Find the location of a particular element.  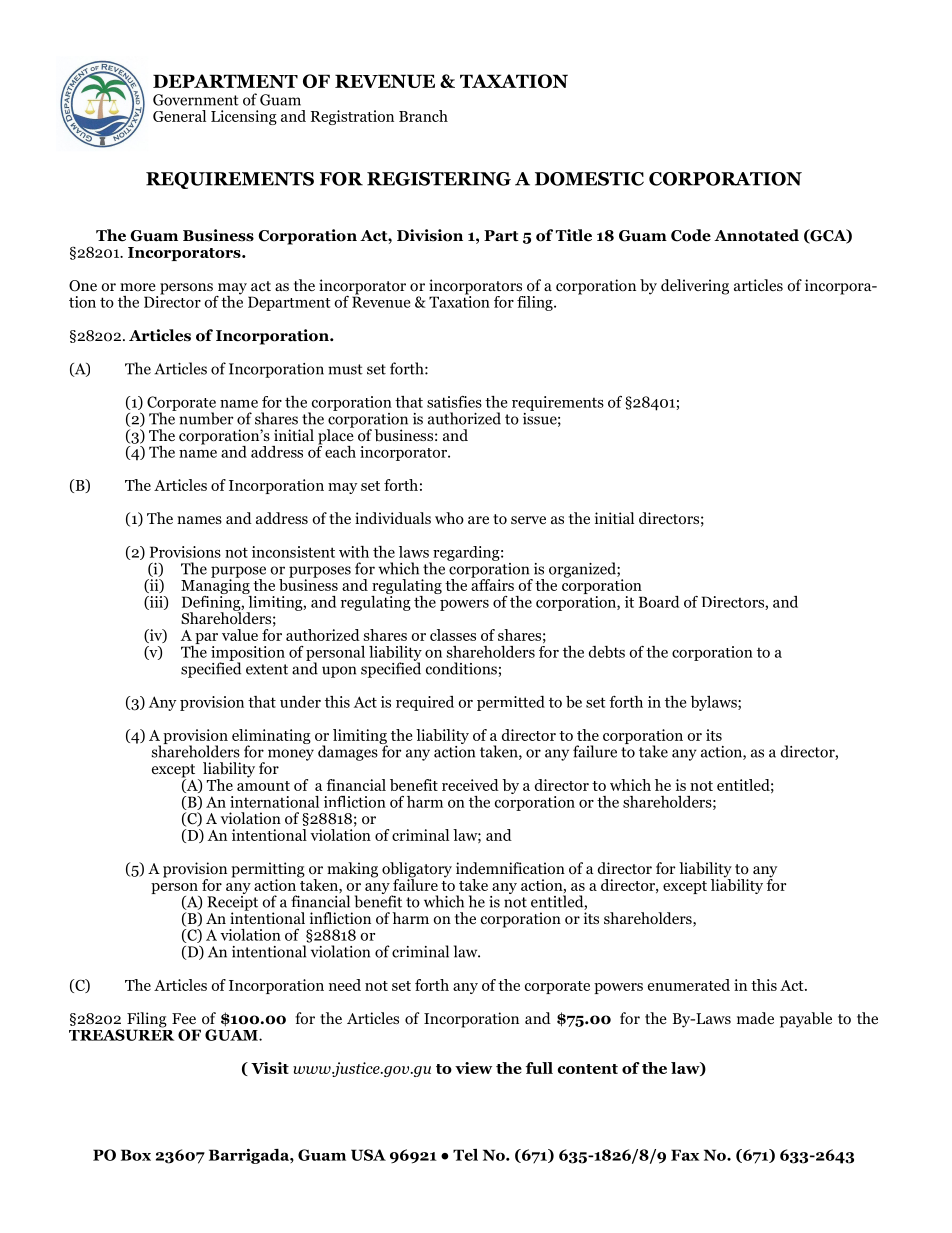

Box is located at coordinates (136, 1155).
